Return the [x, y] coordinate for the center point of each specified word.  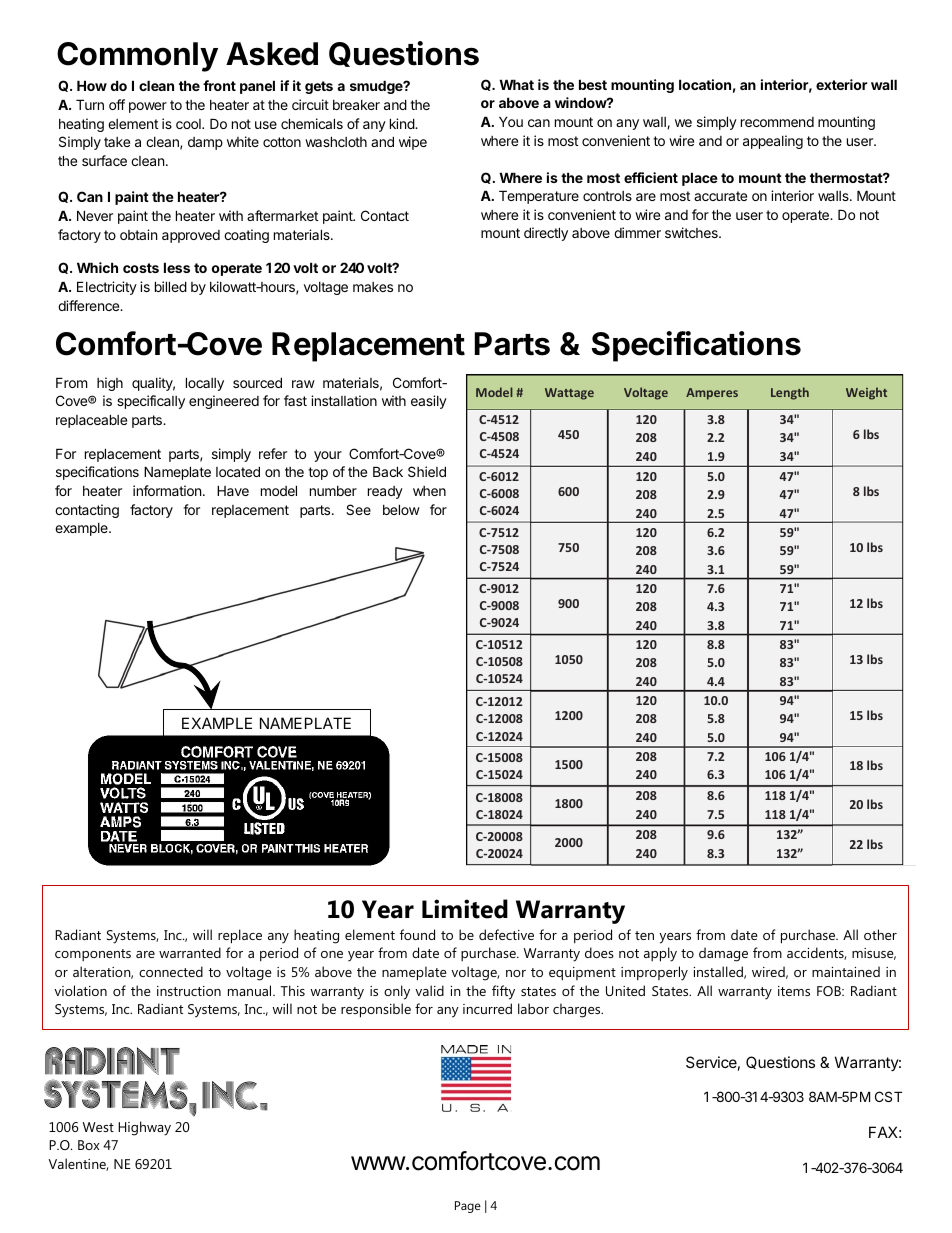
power [148, 107]
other [880, 934]
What [516, 84]
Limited [465, 909]
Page [468, 1207]
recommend [777, 122]
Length [790, 393]
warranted [190, 952]
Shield [427, 471]
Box [88, 1145]
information [167, 490]
